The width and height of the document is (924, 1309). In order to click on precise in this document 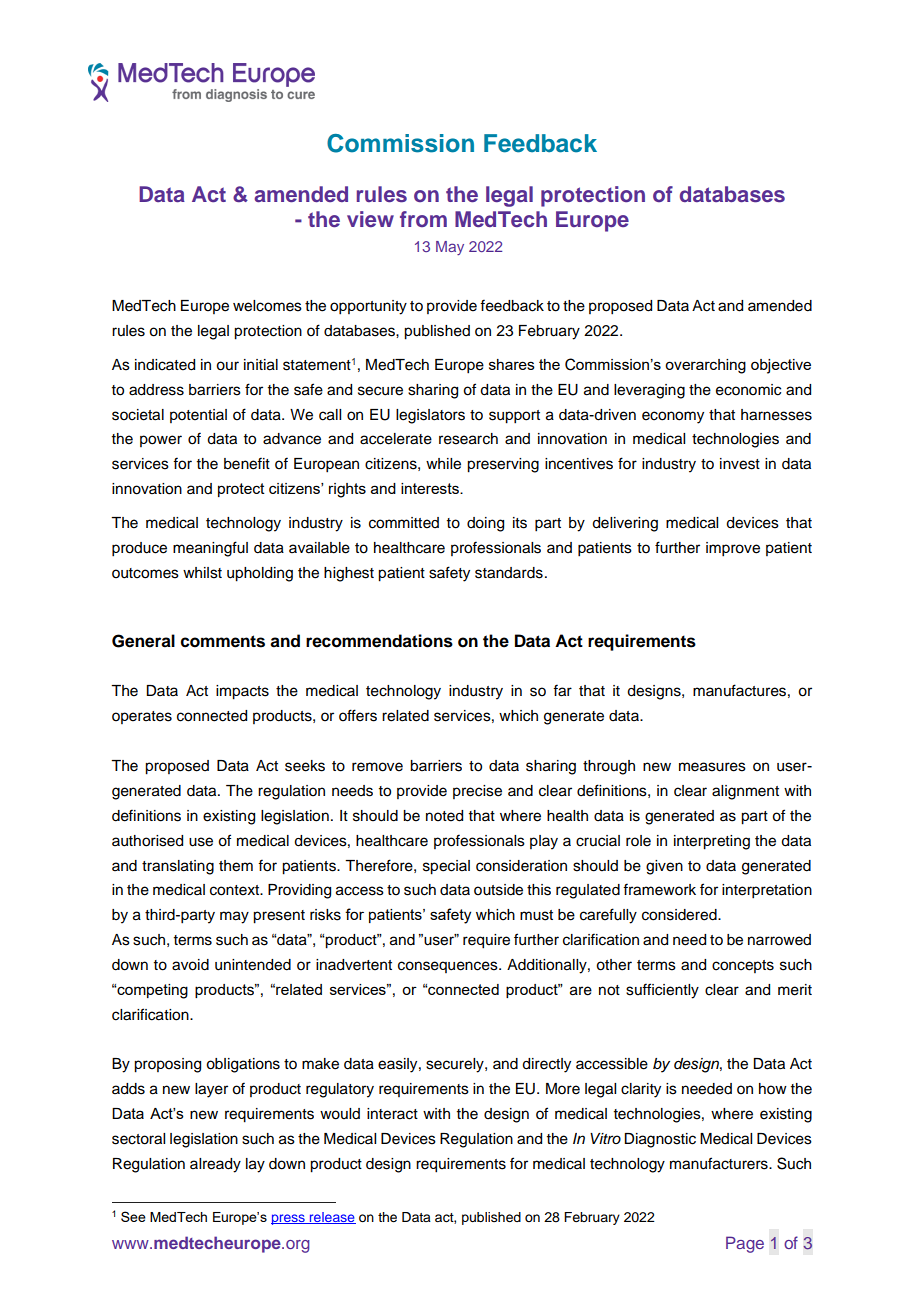, I will do `click(477, 792)`.
